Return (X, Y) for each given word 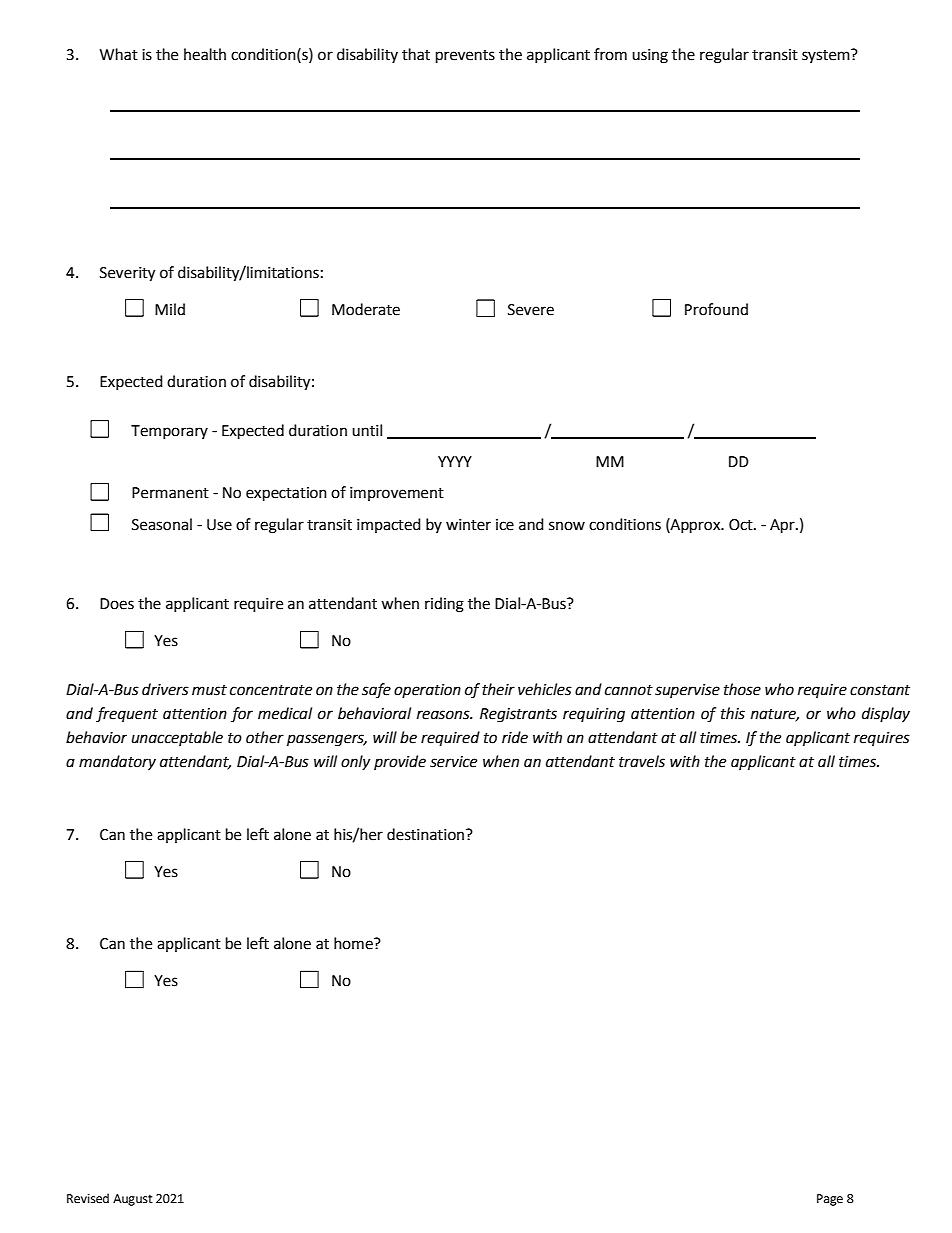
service (453, 762)
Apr (783, 526)
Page (830, 1200)
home (354, 943)
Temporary (169, 432)
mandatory (117, 762)
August (133, 1200)
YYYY (455, 461)
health (205, 54)
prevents (465, 57)
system (827, 56)
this (733, 713)
